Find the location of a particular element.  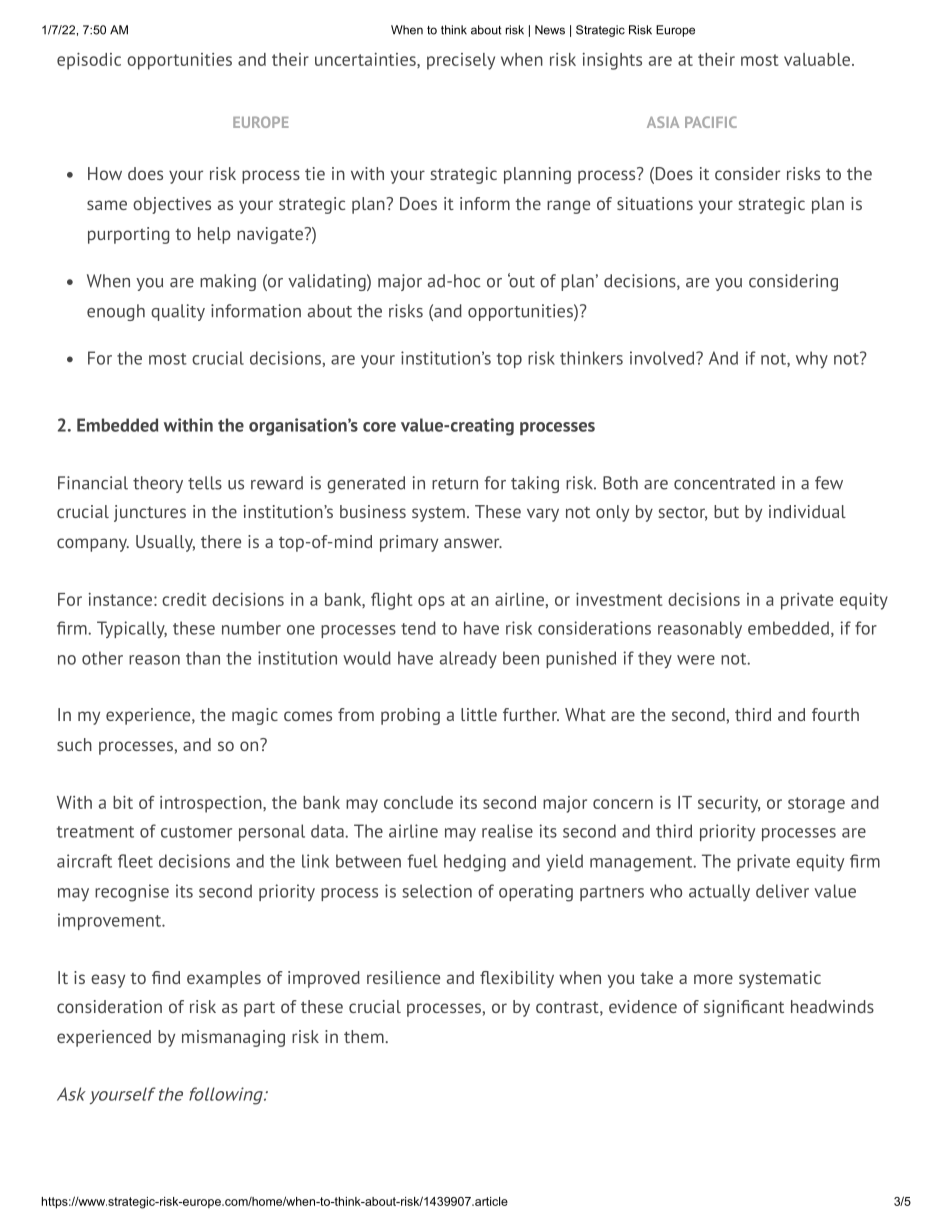

junctures is located at coordinates (150, 513).
